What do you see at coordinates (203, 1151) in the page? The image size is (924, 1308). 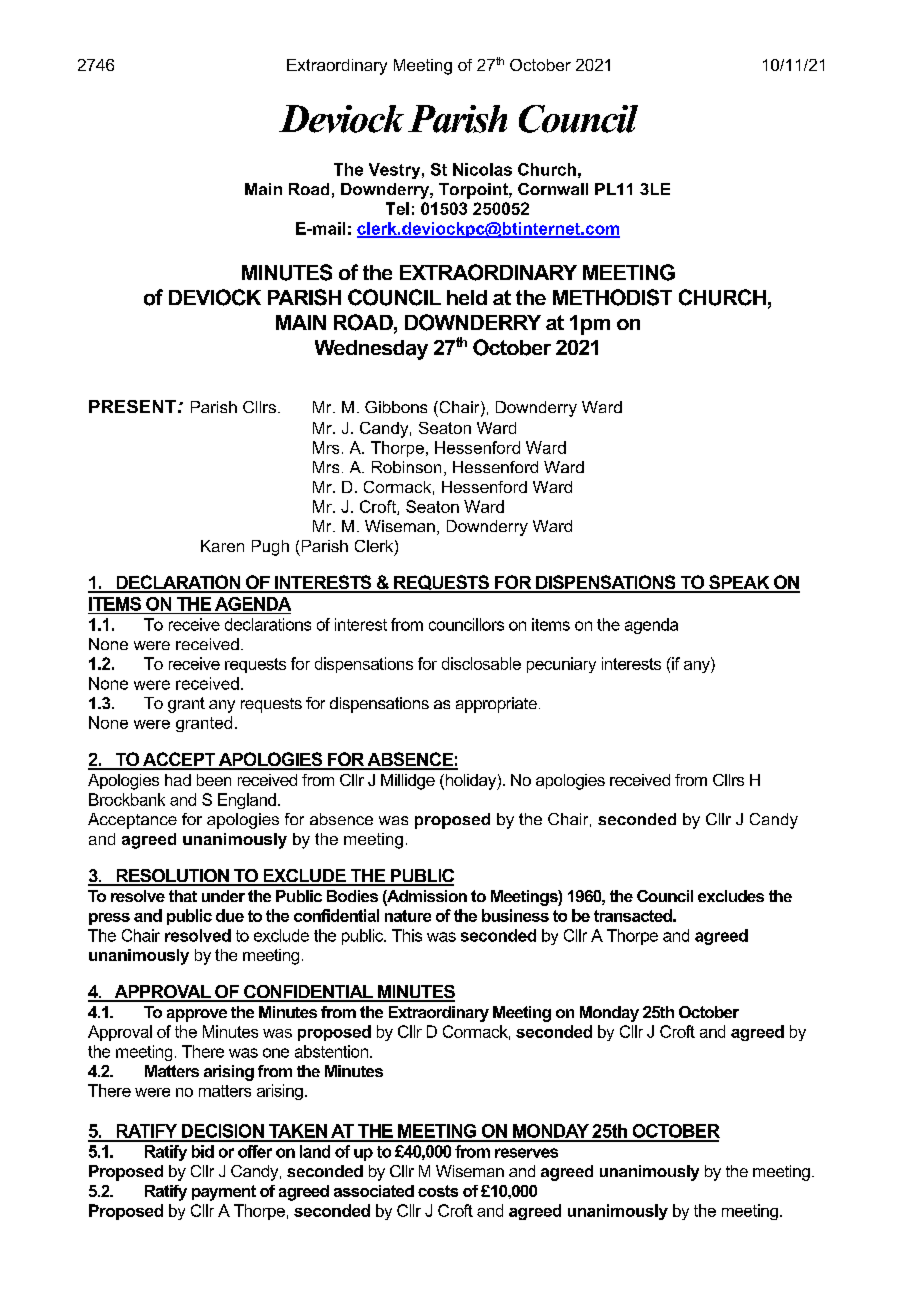 I see `bid` at bounding box center [203, 1151].
